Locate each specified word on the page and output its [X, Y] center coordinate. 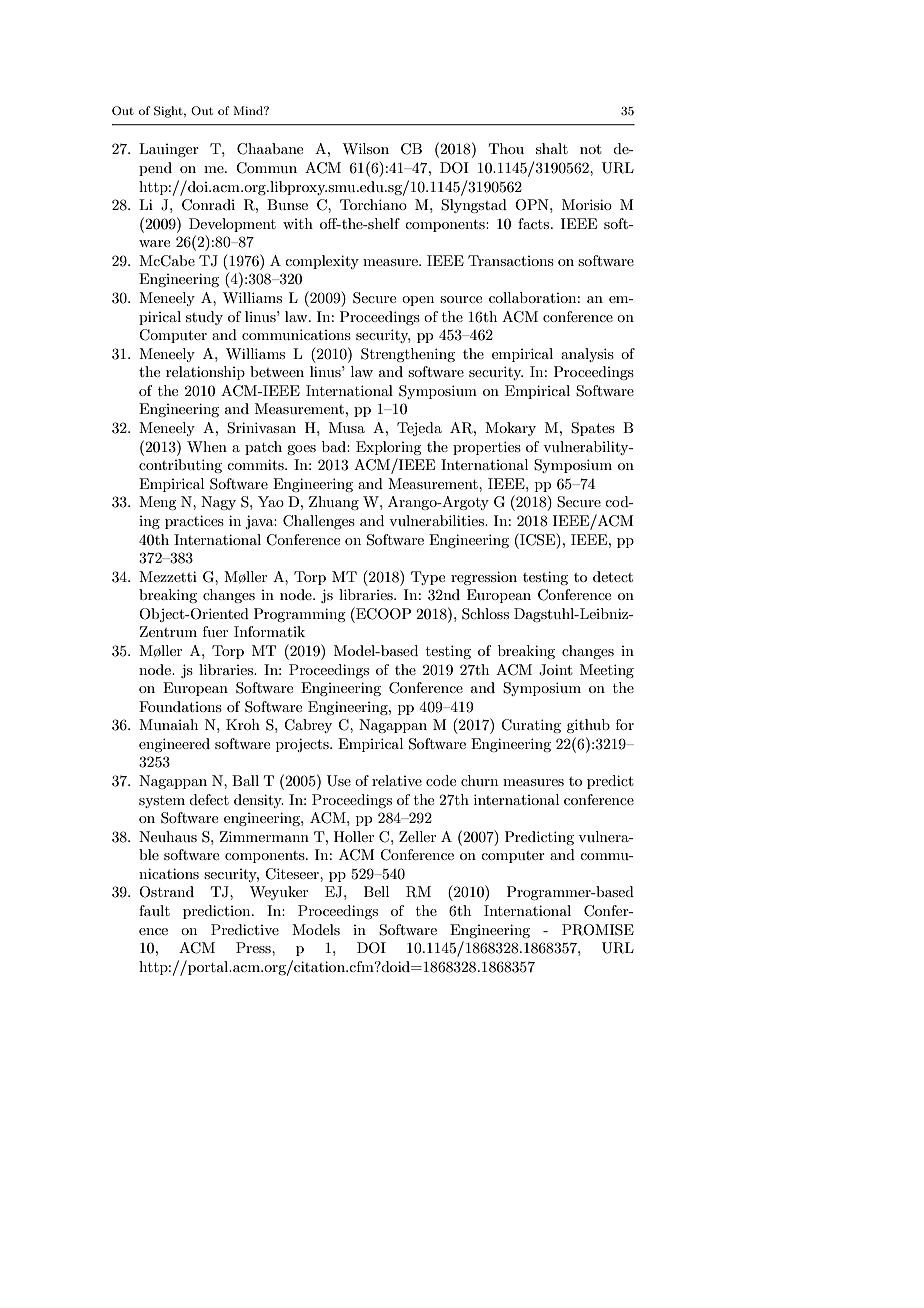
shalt [552, 148]
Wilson [365, 148]
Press [254, 947]
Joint [555, 670]
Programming [299, 615]
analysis [587, 355]
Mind [249, 110]
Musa [347, 427]
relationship [205, 373]
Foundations [180, 706]
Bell [376, 891]
